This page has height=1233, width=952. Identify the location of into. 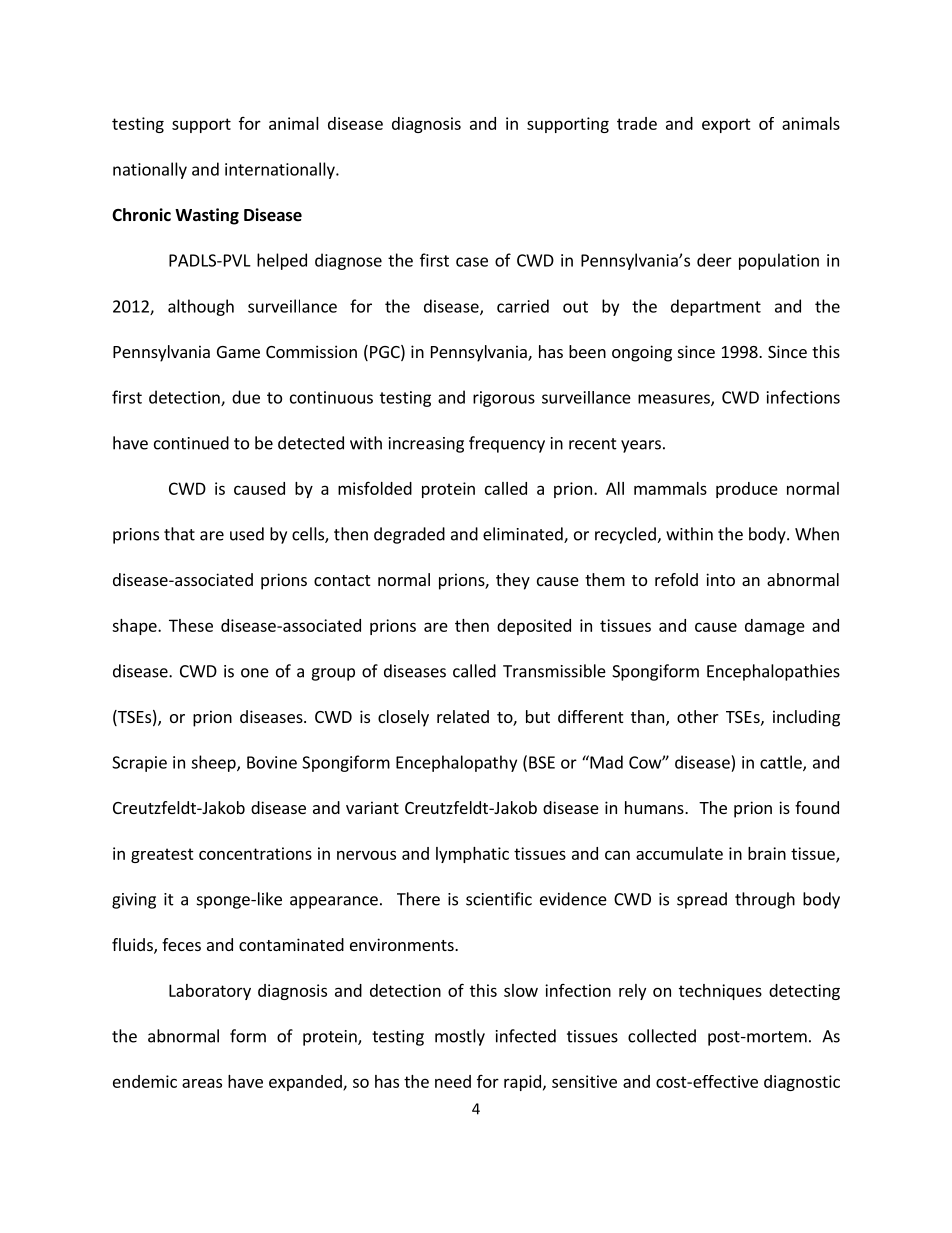
(720, 579).
